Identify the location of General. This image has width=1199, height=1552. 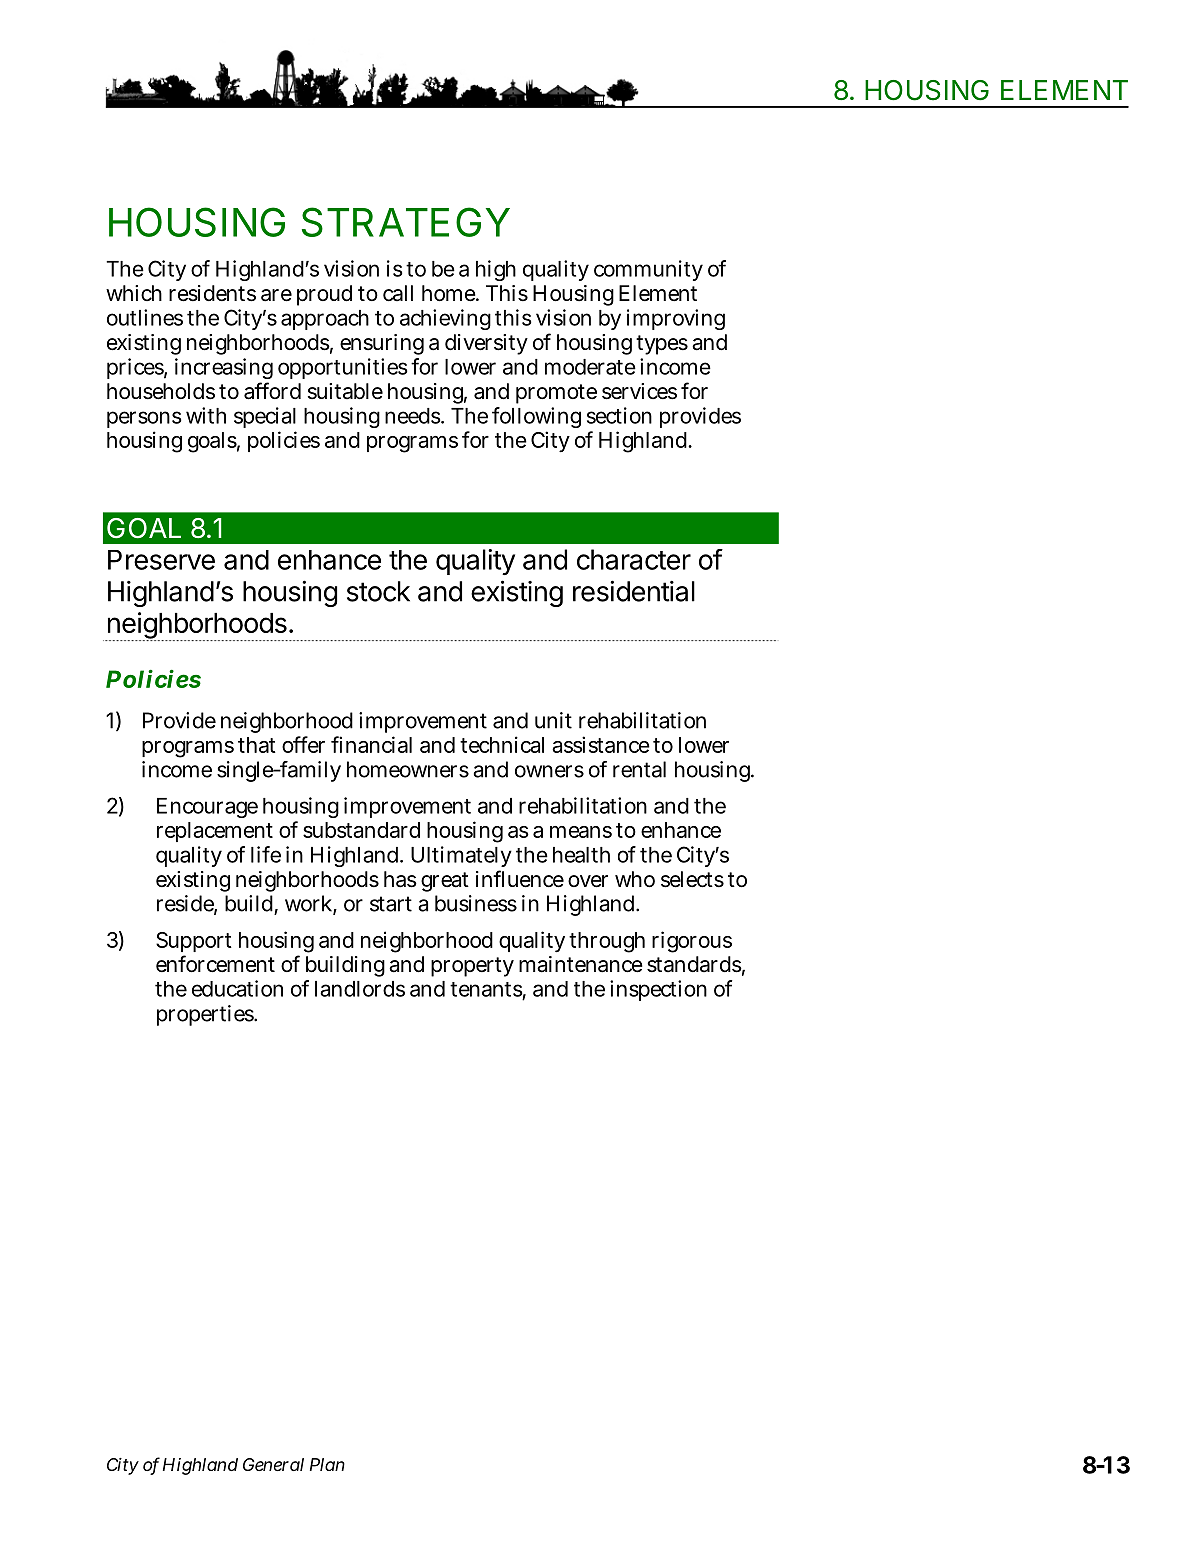
(273, 1464).
